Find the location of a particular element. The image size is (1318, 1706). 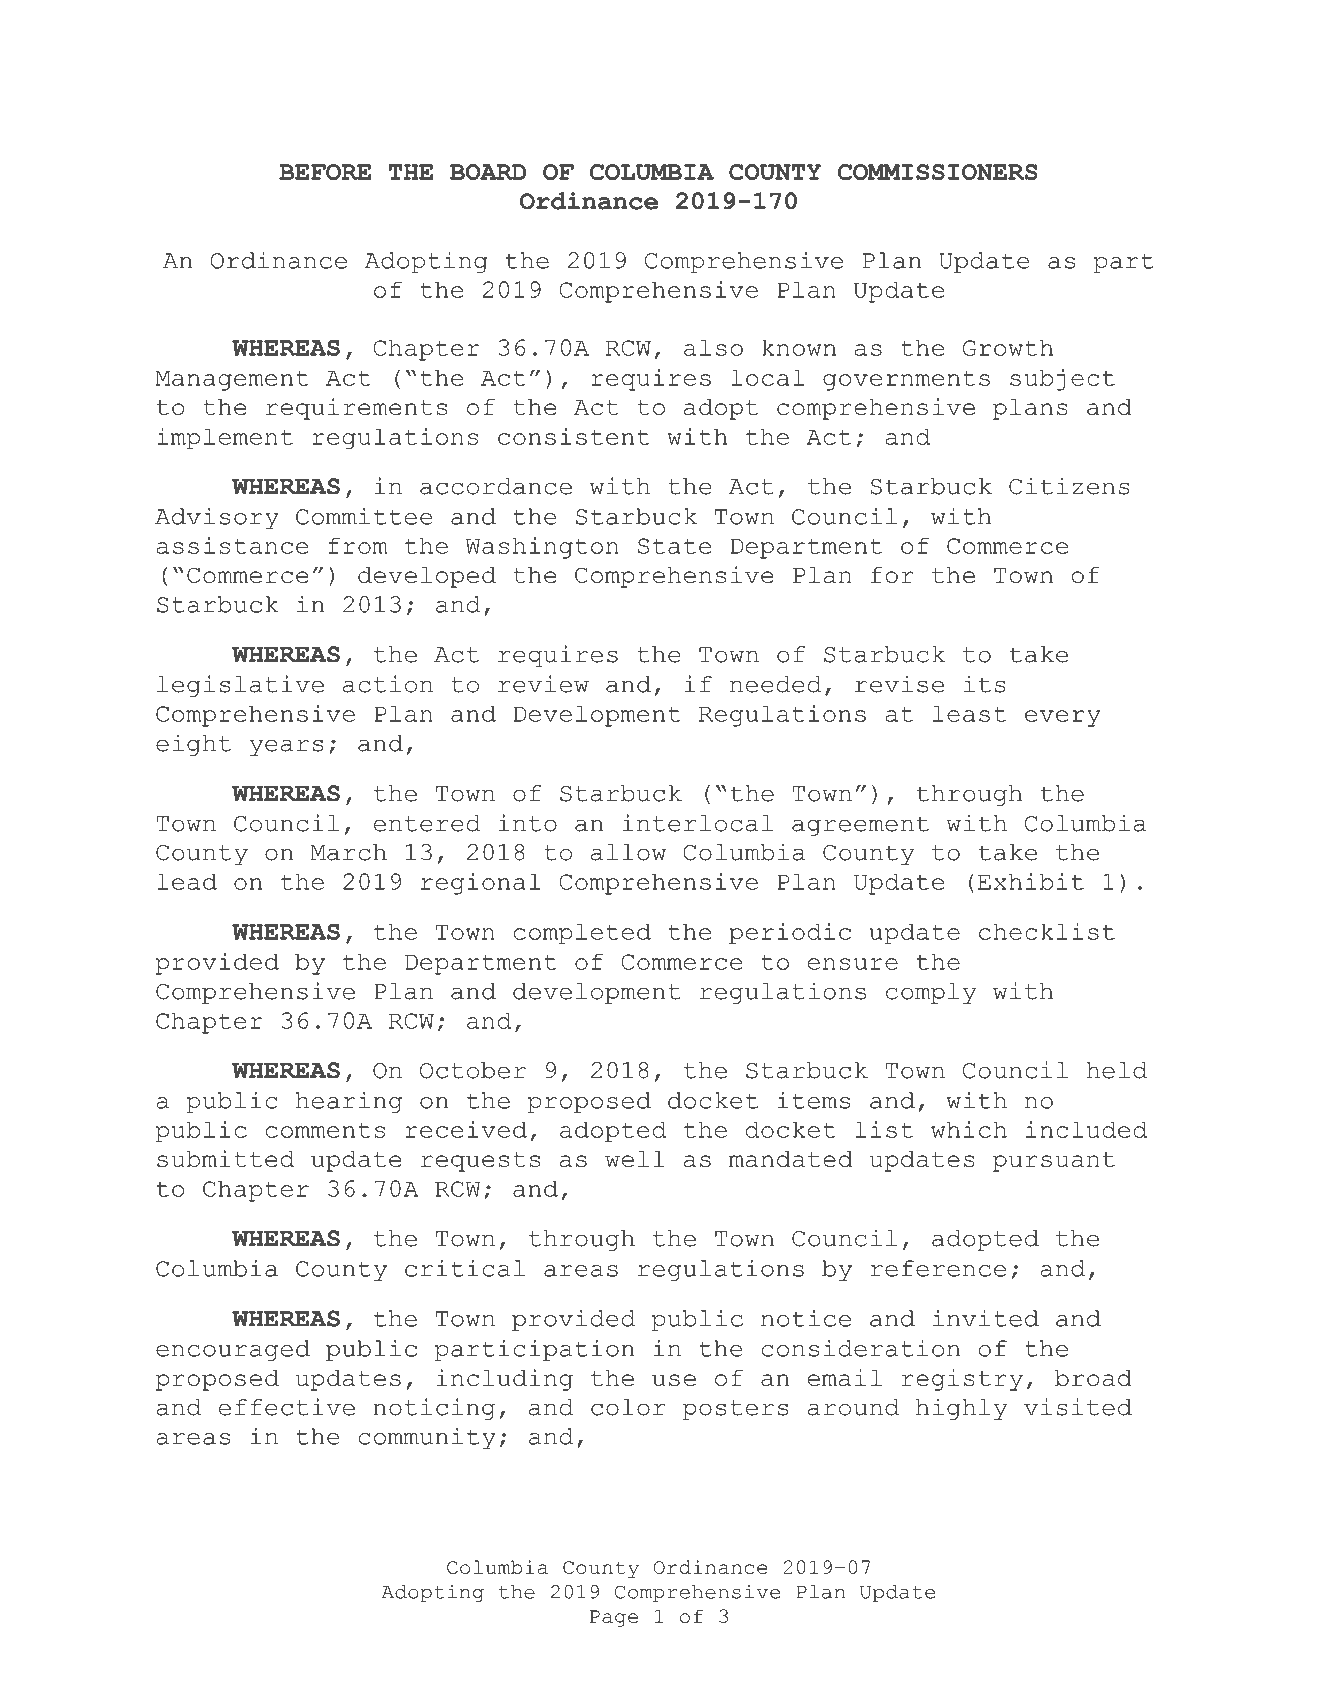

COMMISSIONERS is located at coordinates (937, 172).
